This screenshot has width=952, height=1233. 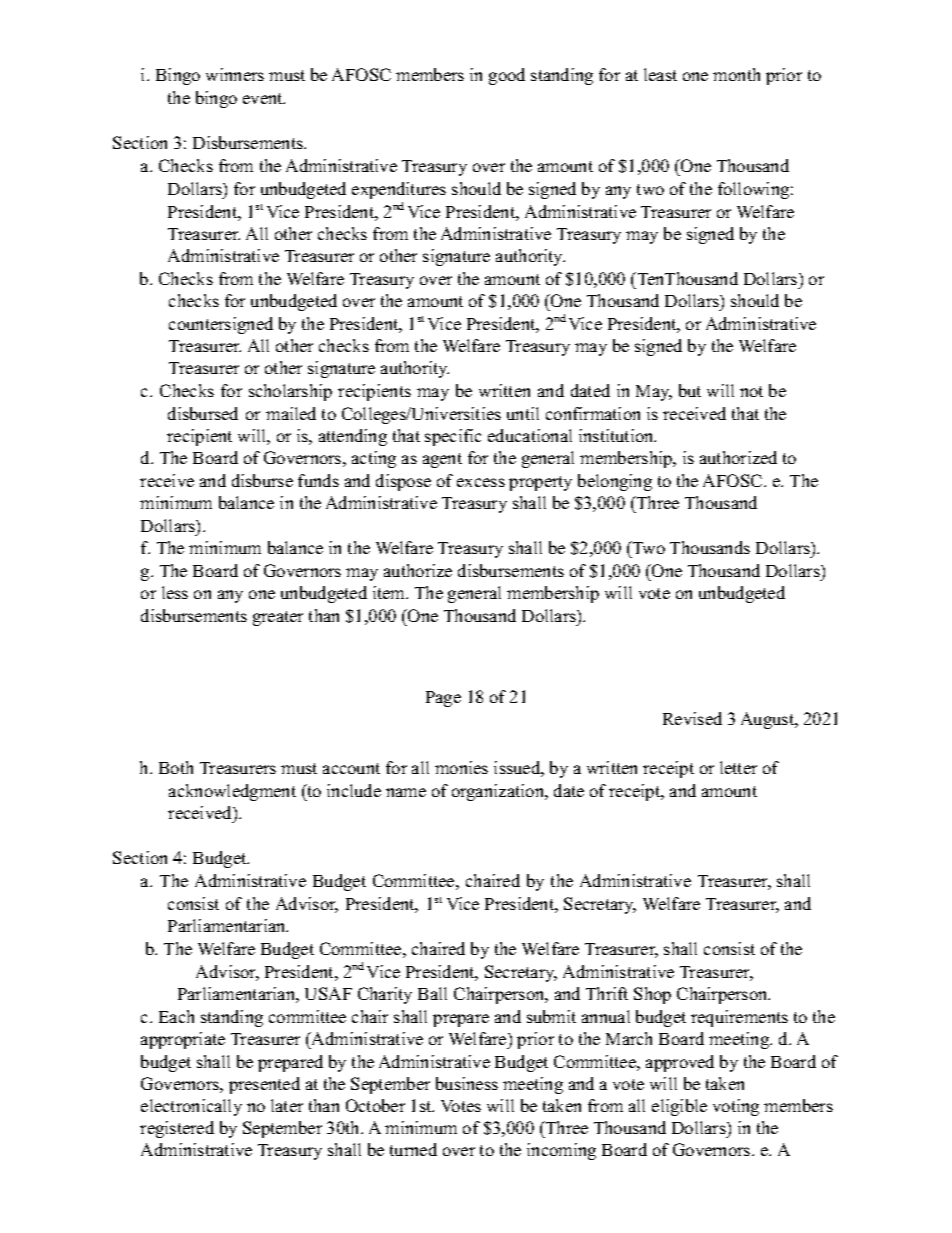 I want to click on event, so click(x=264, y=98).
